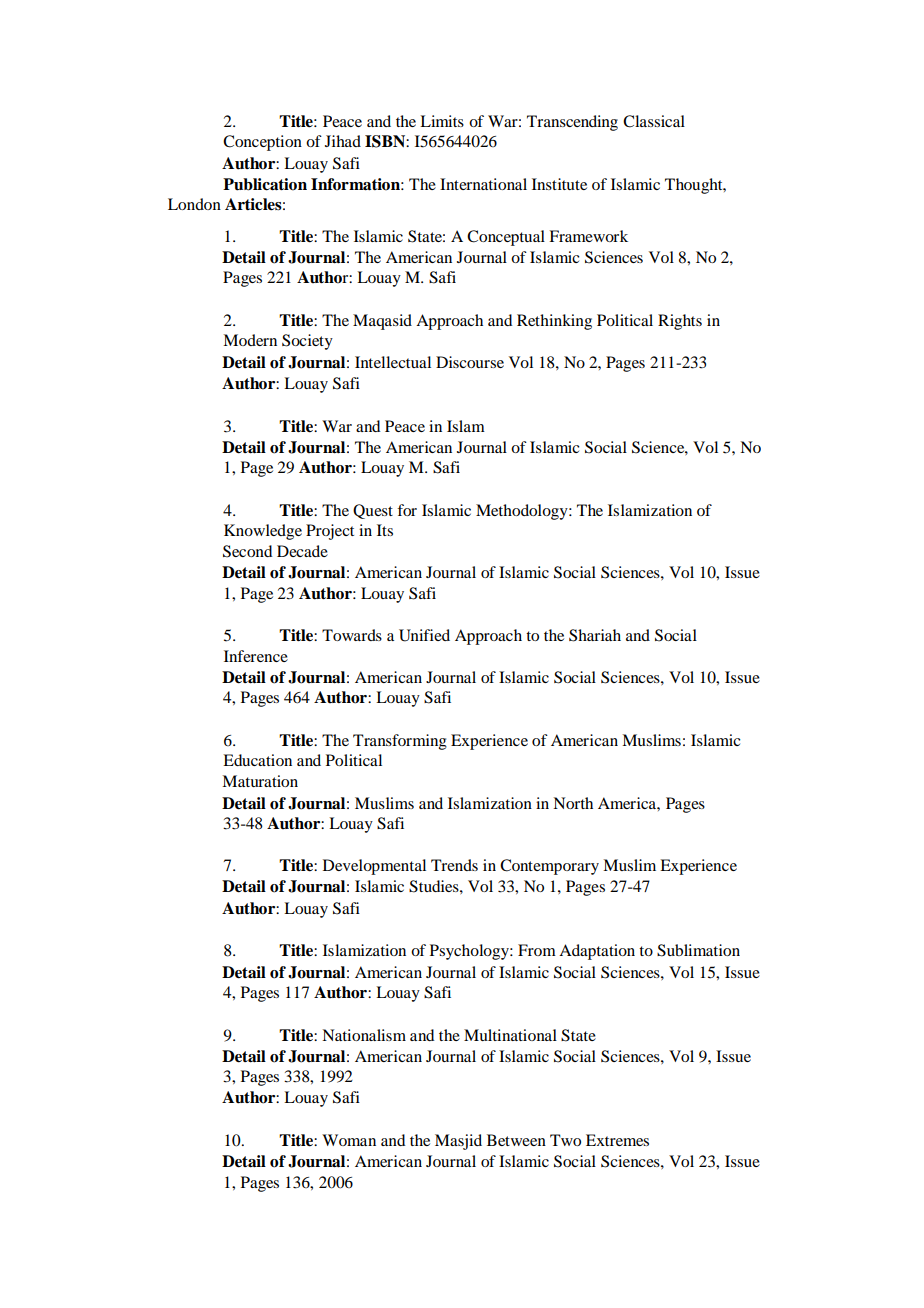  I want to click on Maturation, so click(260, 781).
